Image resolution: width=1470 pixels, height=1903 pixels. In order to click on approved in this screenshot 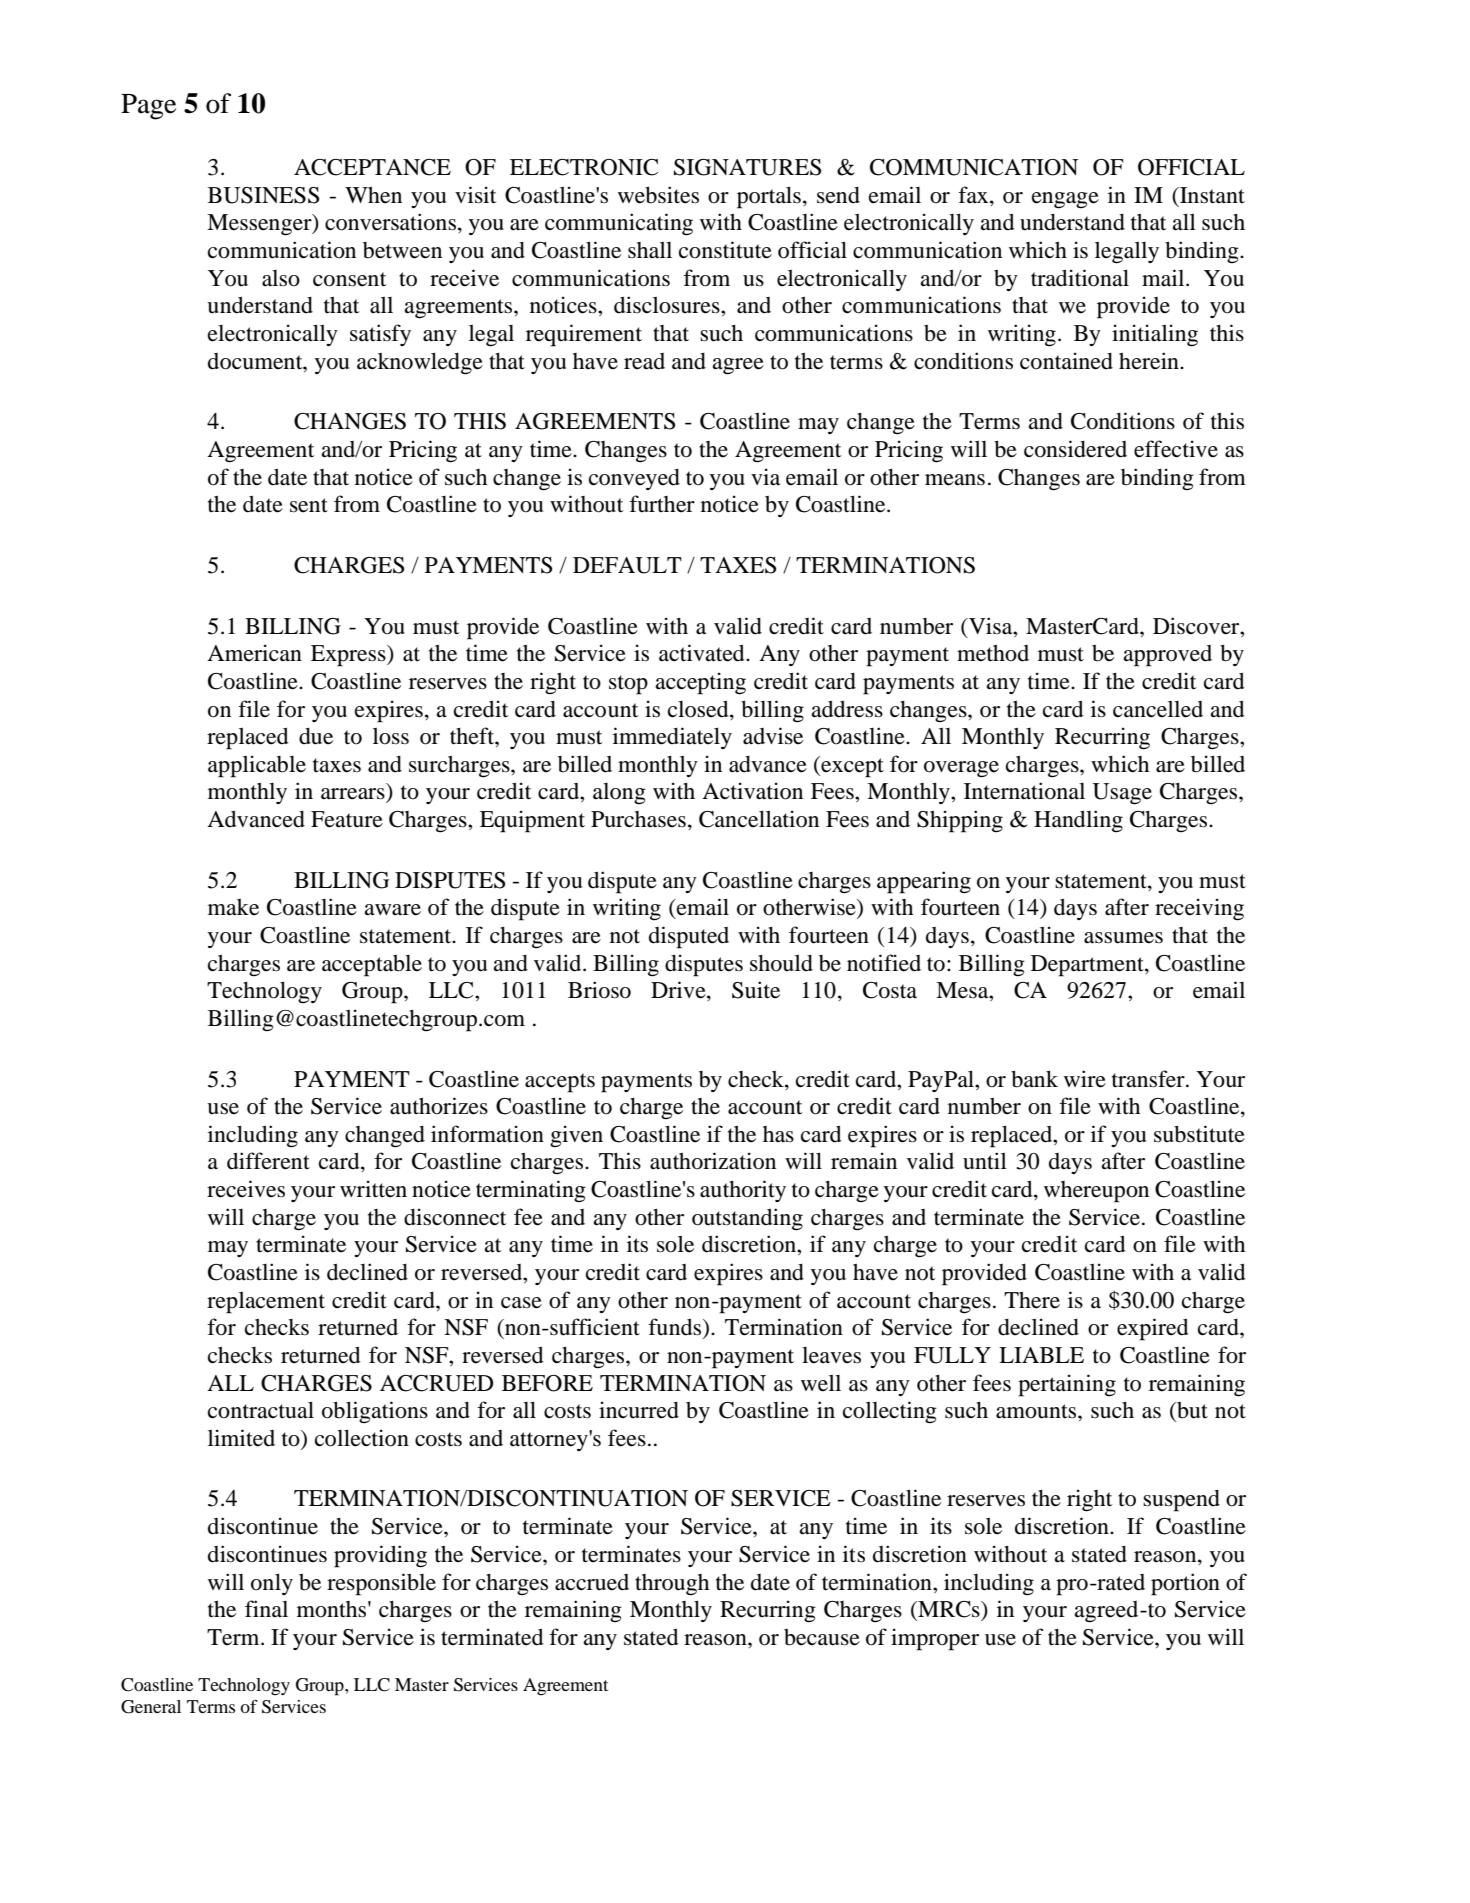, I will do `click(1167, 656)`.
